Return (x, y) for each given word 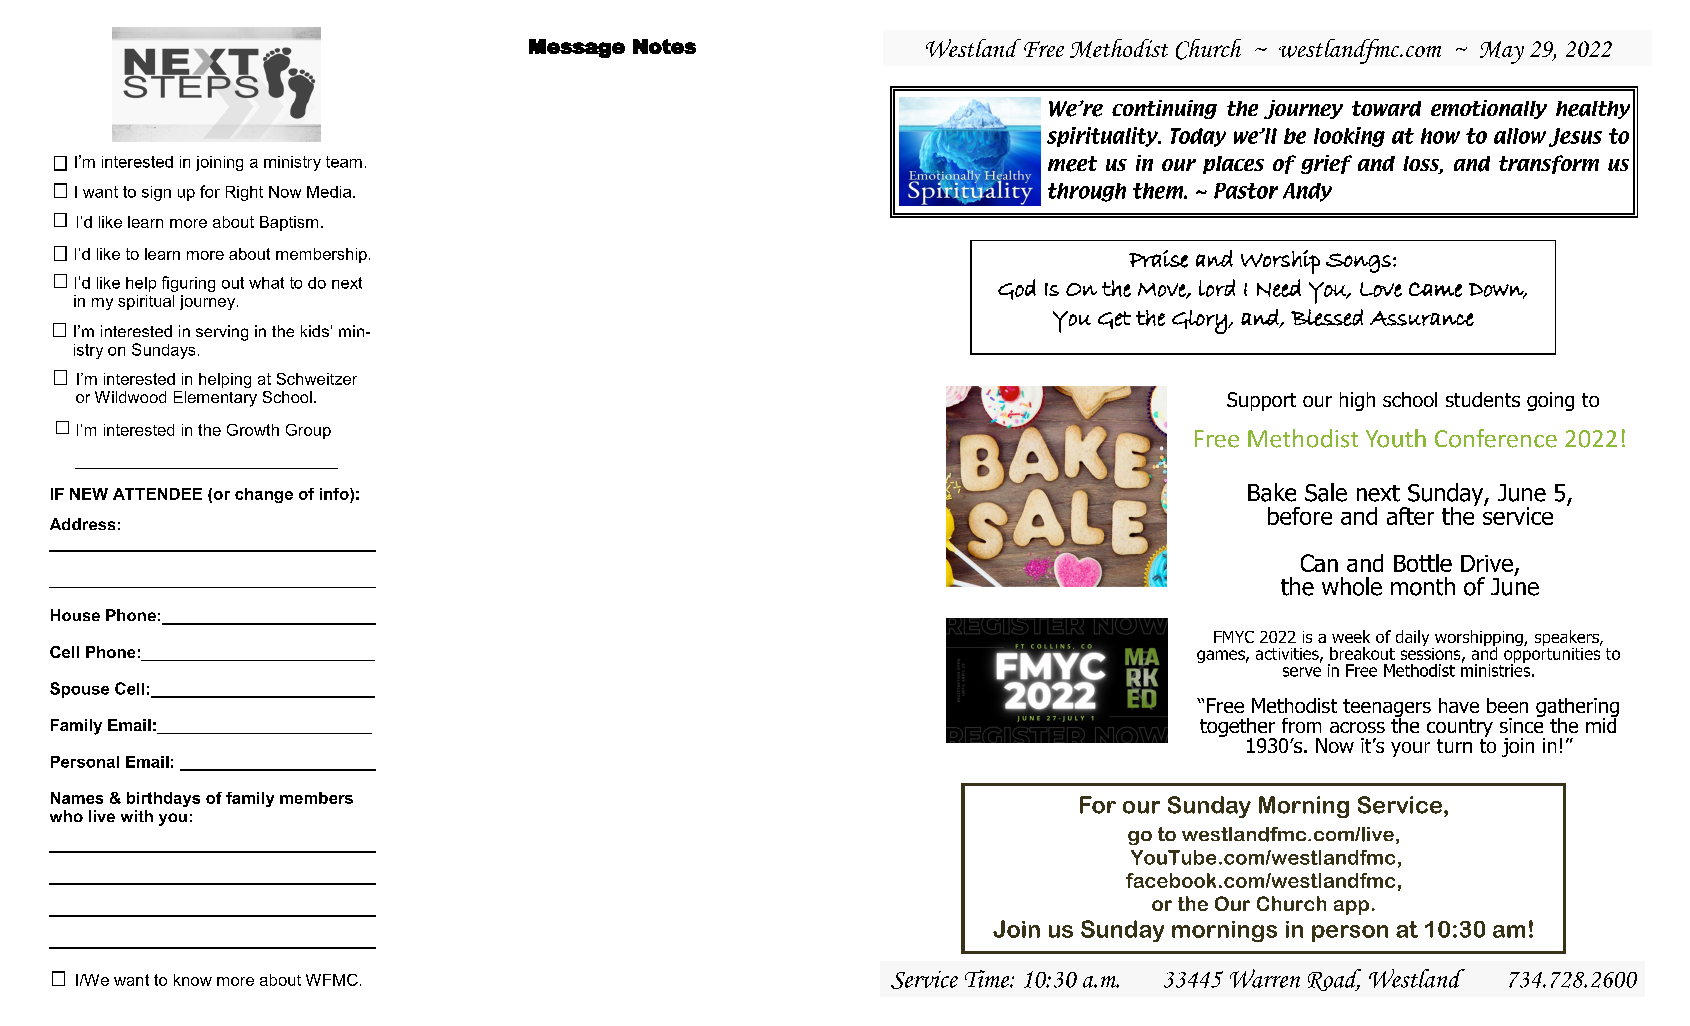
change (264, 495)
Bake (1272, 492)
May (1502, 52)
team (344, 162)
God (1017, 289)
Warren (1265, 978)
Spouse (79, 690)
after (1410, 516)
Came (1435, 289)
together (1238, 729)
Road (1334, 980)
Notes (664, 46)
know (193, 980)
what (266, 283)
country (1460, 728)
